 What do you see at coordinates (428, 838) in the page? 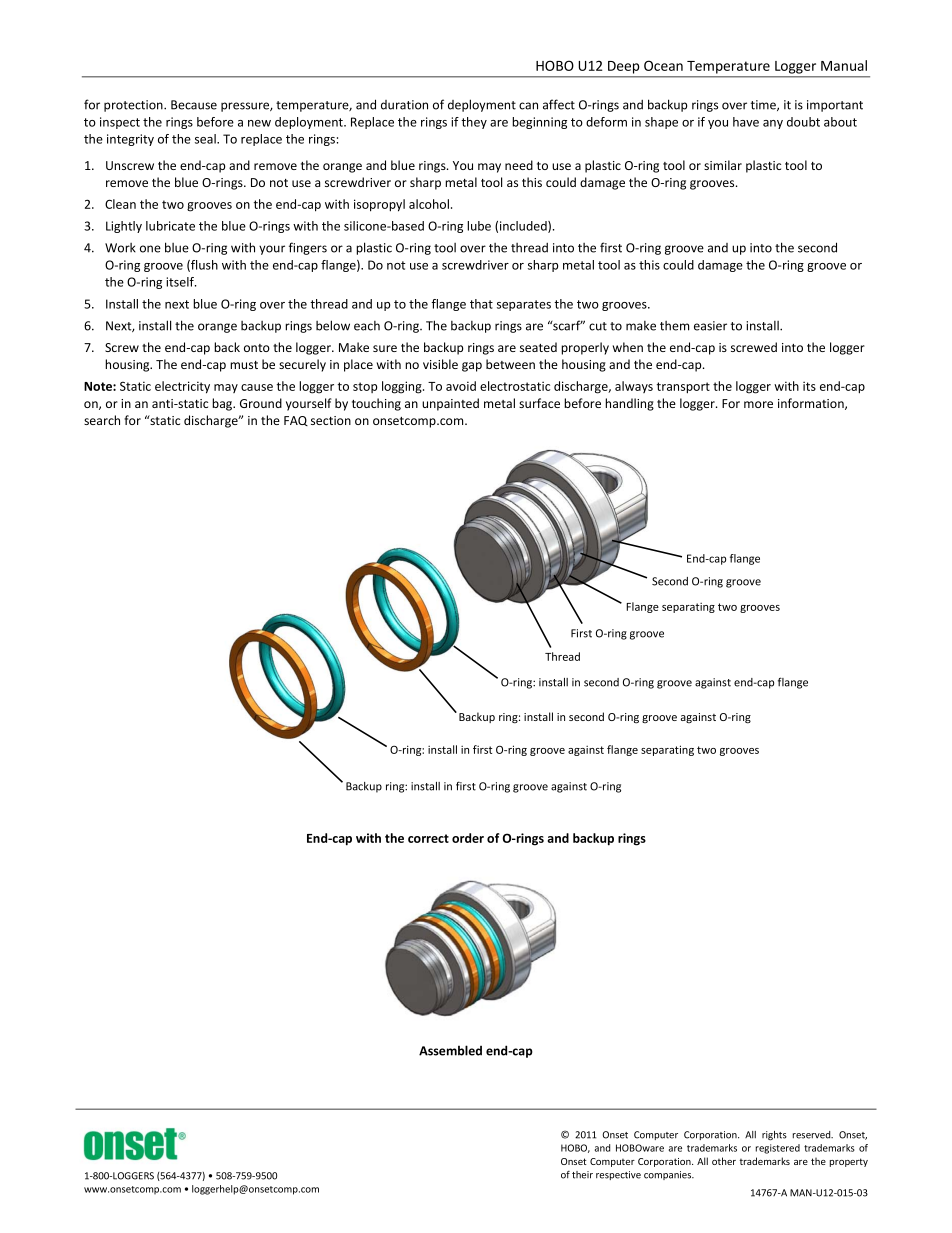
I see `correct` at bounding box center [428, 838].
